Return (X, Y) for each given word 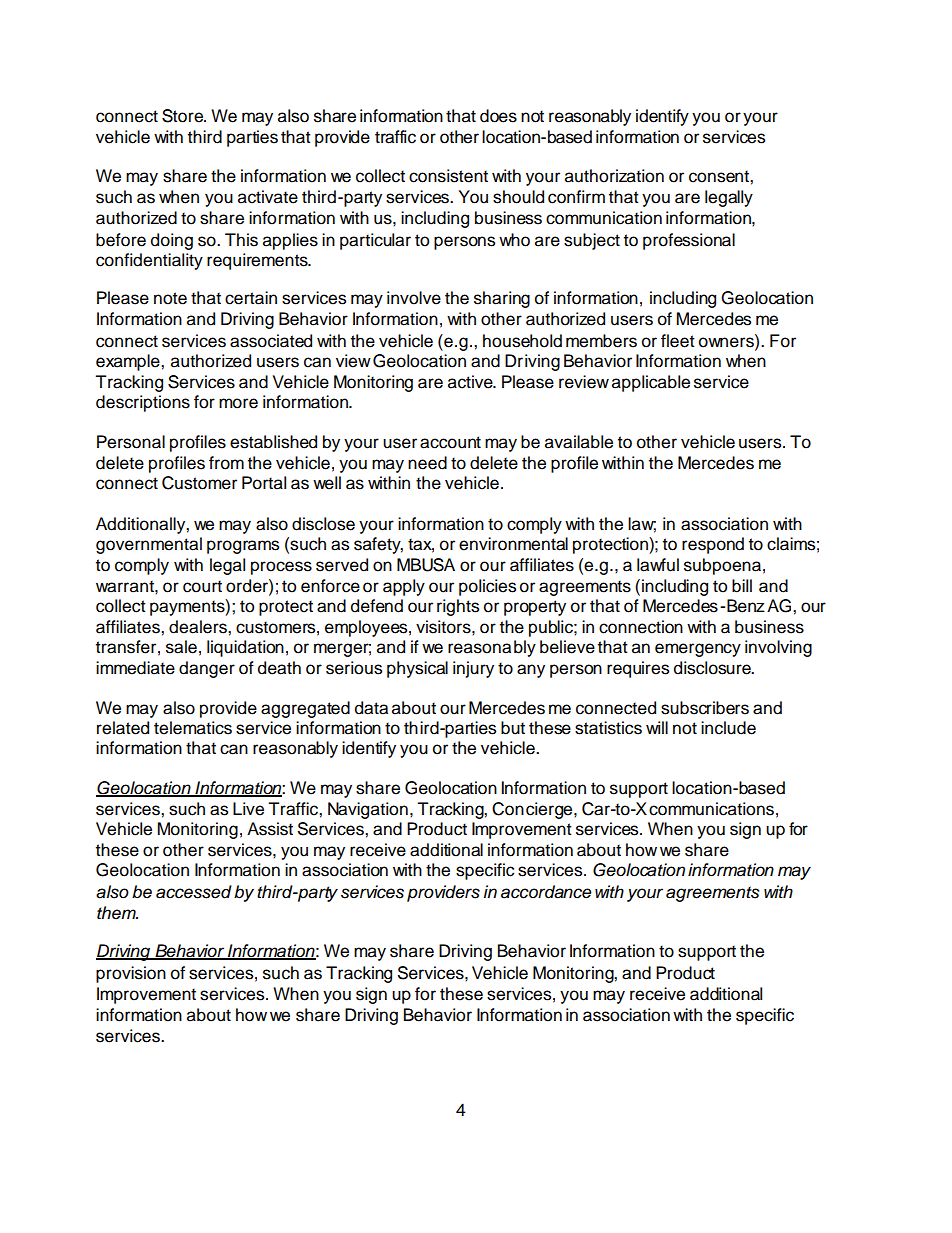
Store (184, 116)
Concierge (533, 810)
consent (720, 176)
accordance (546, 892)
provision (131, 974)
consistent (448, 176)
